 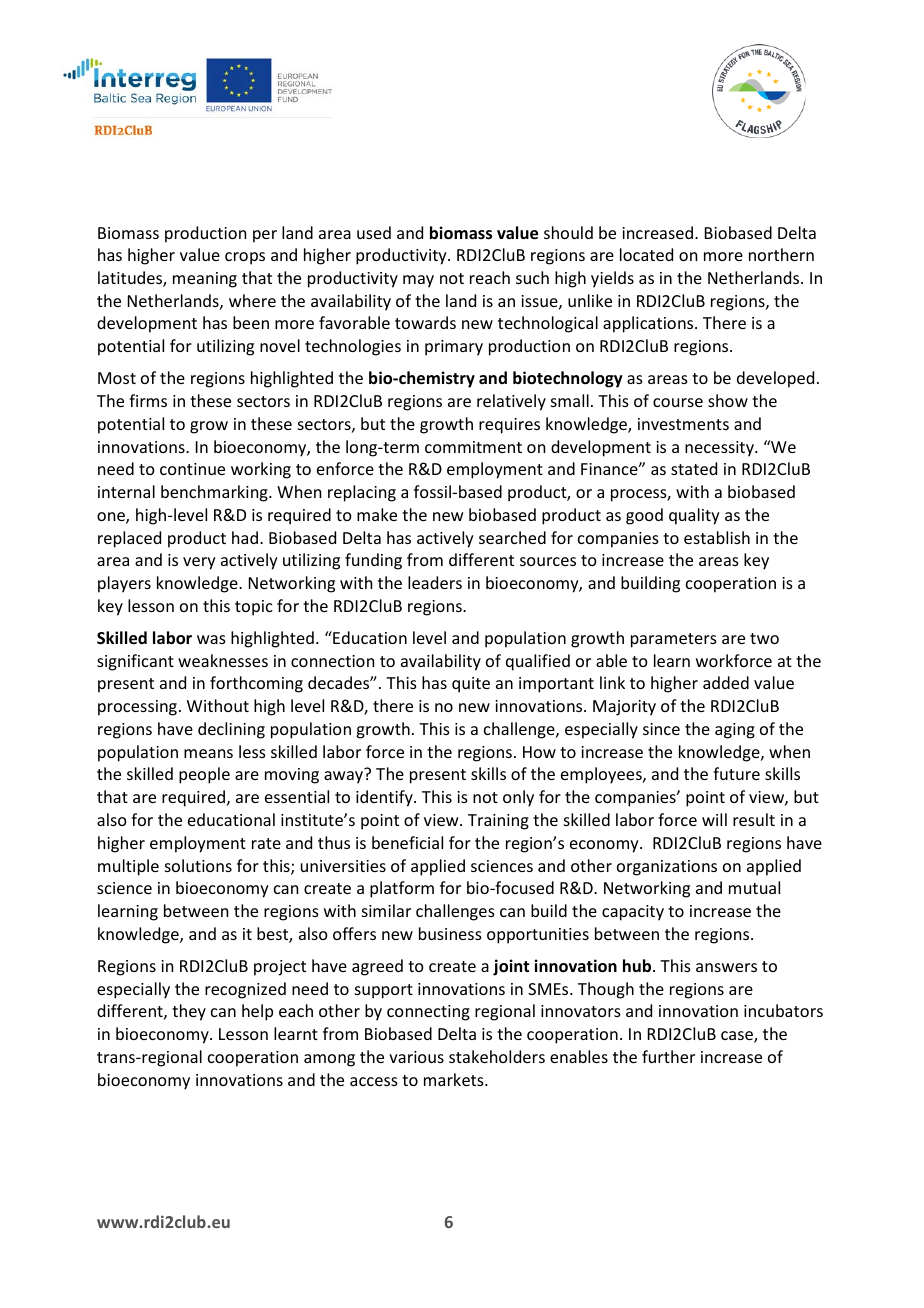 I want to click on stated, so click(x=694, y=468).
